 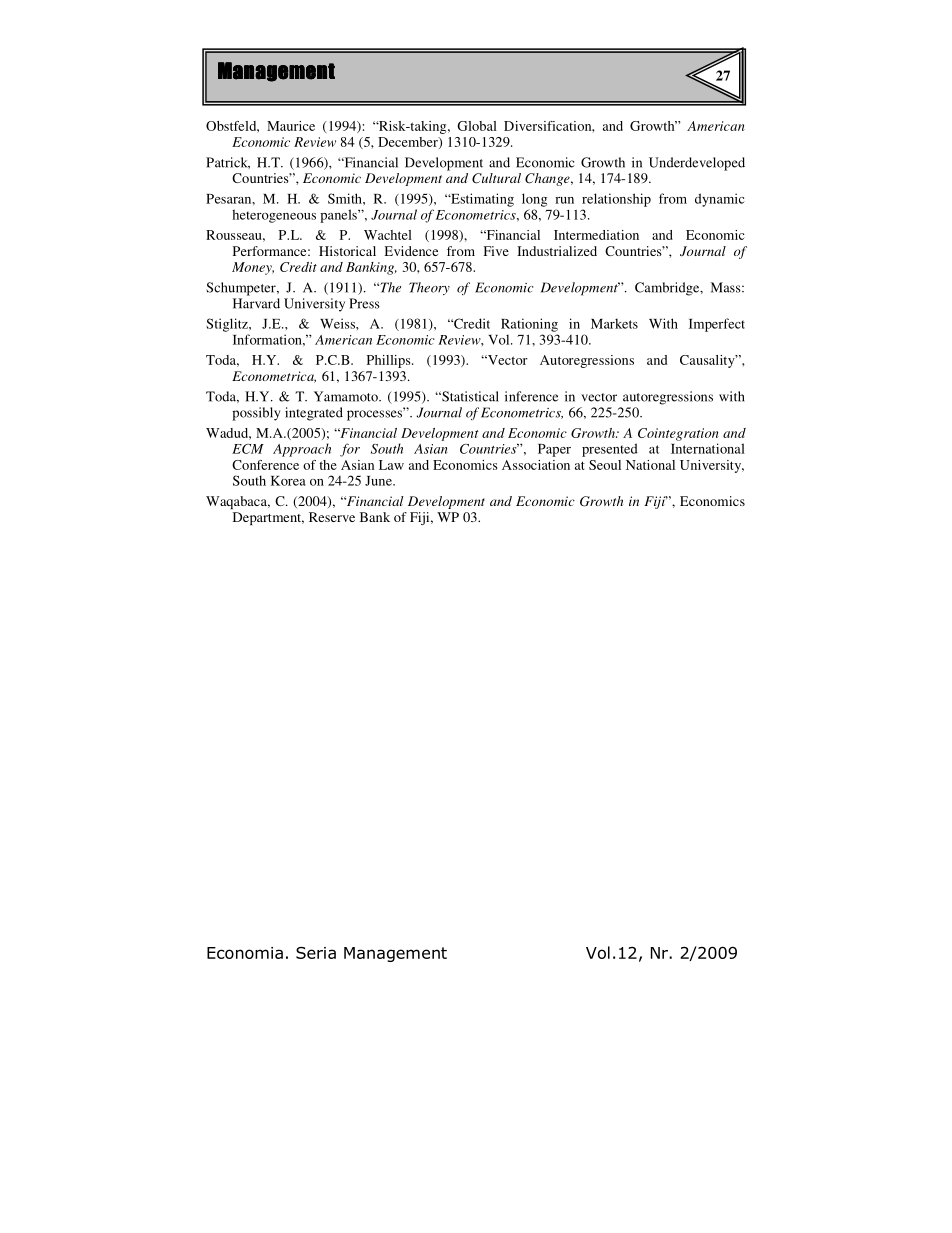 I want to click on Five, so click(x=496, y=251).
